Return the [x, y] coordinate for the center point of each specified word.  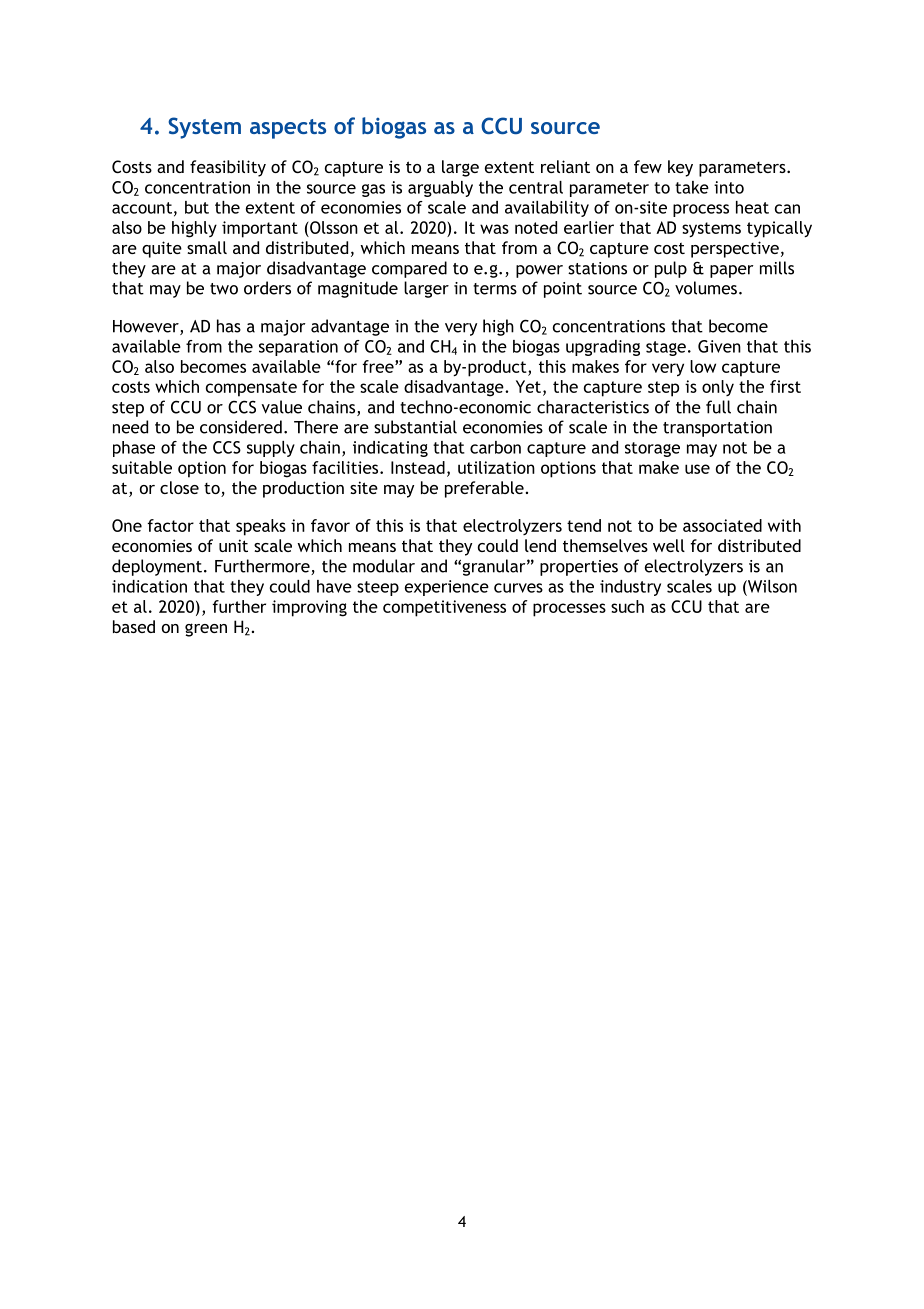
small [207, 247]
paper [732, 271]
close [179, 487]
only [718, 388]
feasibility [228, 168]
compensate [251, 389]
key [680, 168]
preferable [484, 489]
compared [409, 269]
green [206, 630]
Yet [528, 386]
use [697, 469]
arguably [440, 189]
